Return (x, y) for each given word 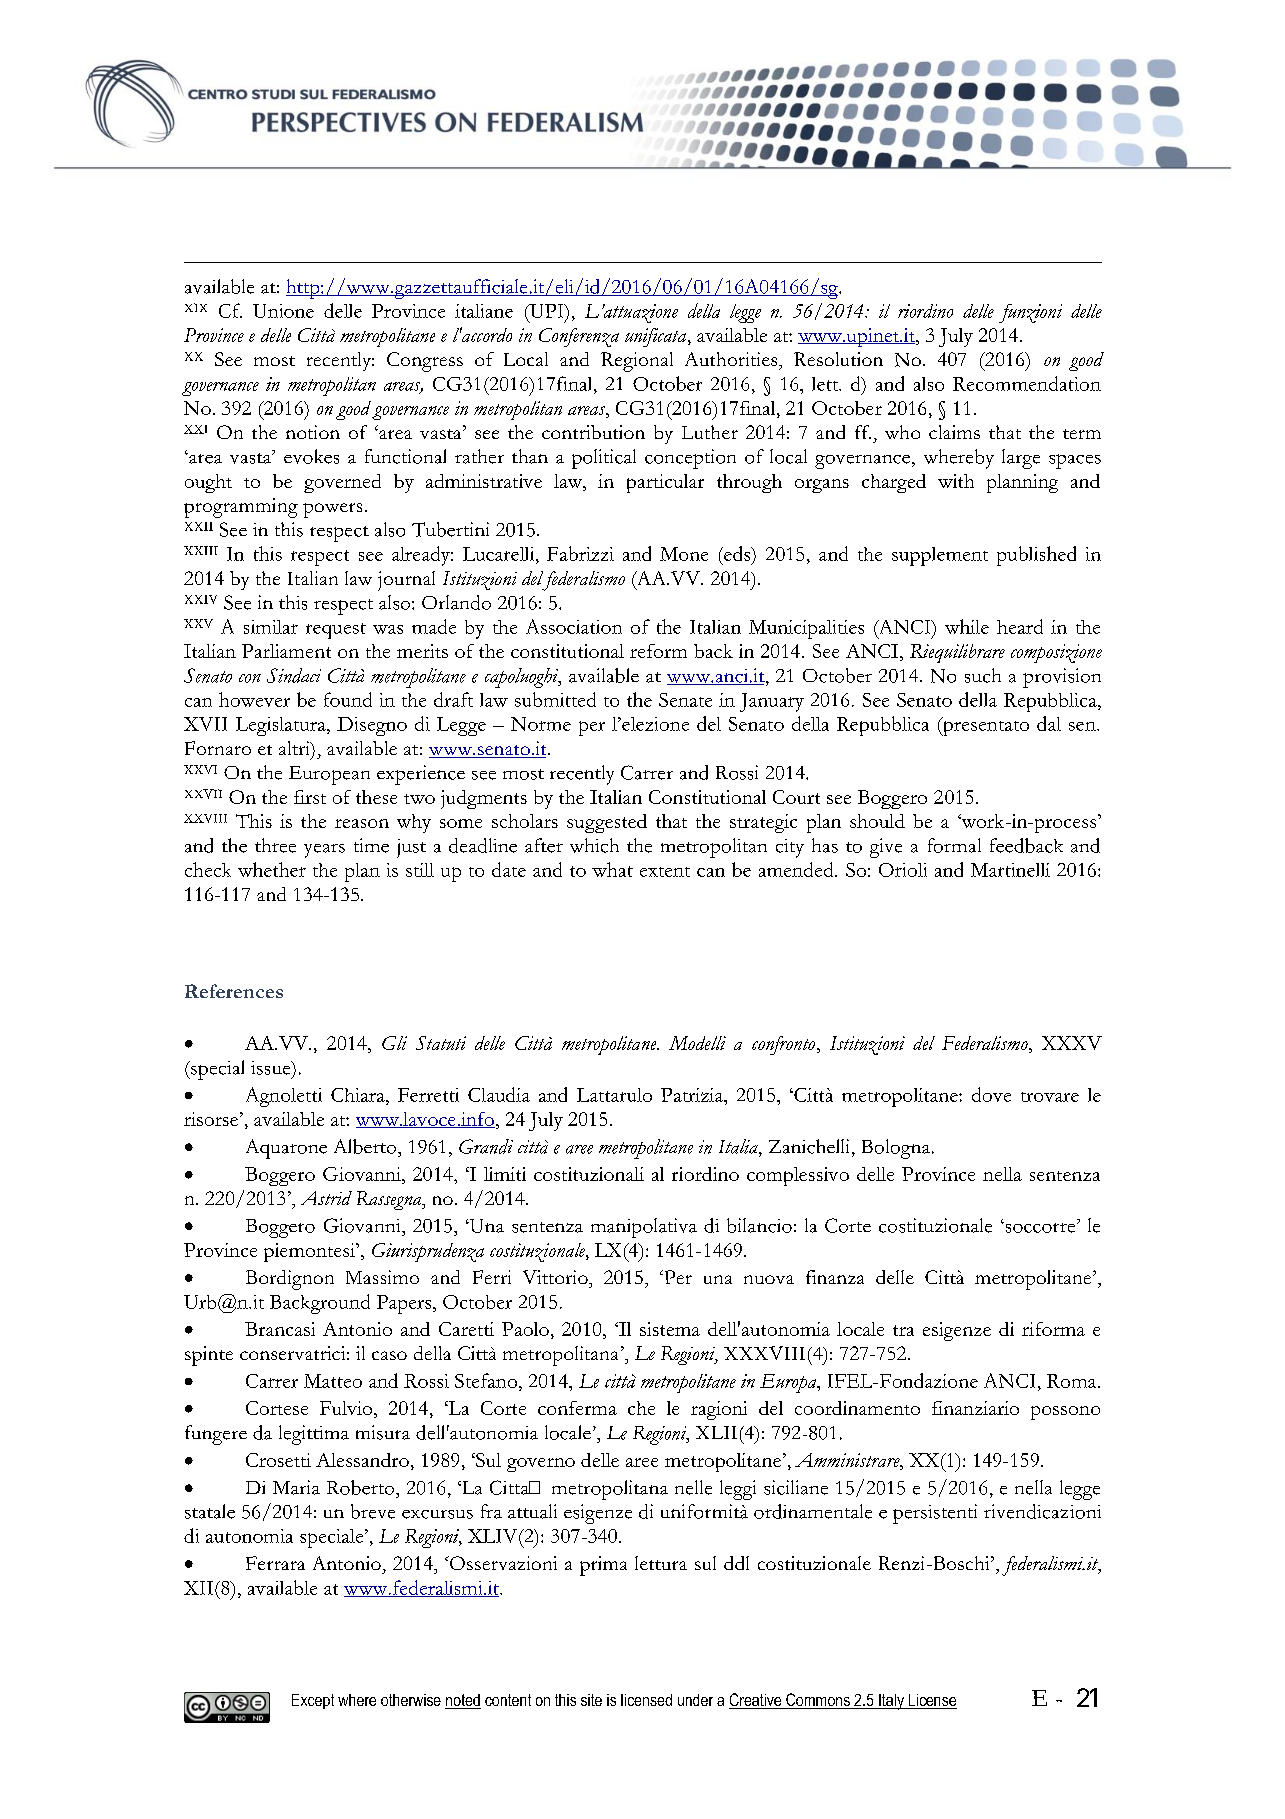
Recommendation (1027, 383)
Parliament (286, 651)
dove (991, 1094)
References (234, 991)
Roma (1073, 1381)
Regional (637, 362)
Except (313, 1701)
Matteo (333, 1381)
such (983, 675)
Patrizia (693, 1095)
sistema (670, 1329)
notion (313, 432)
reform (658, 651)
